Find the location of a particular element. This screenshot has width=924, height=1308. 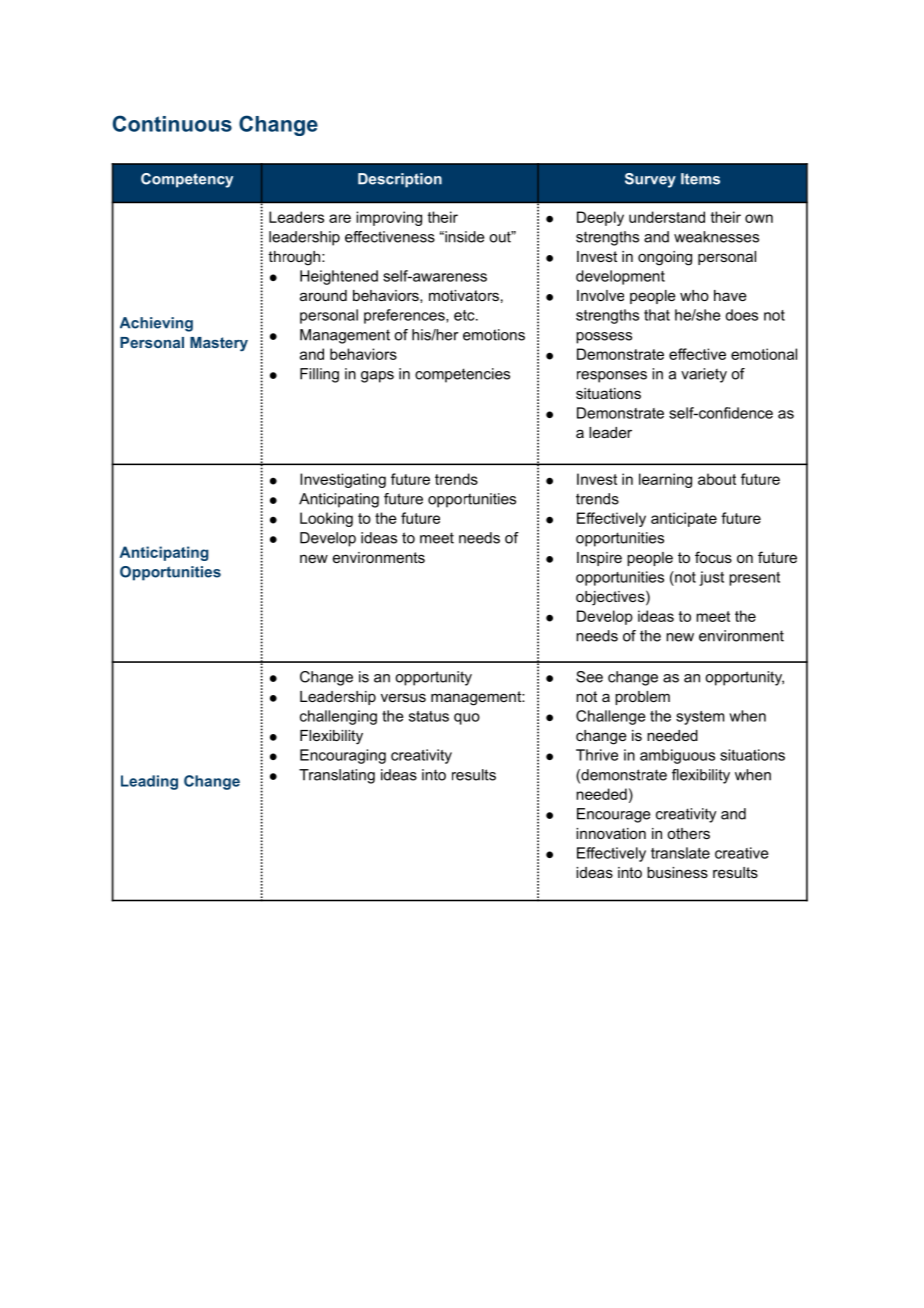

Description is located at coordinates (400, 180).
